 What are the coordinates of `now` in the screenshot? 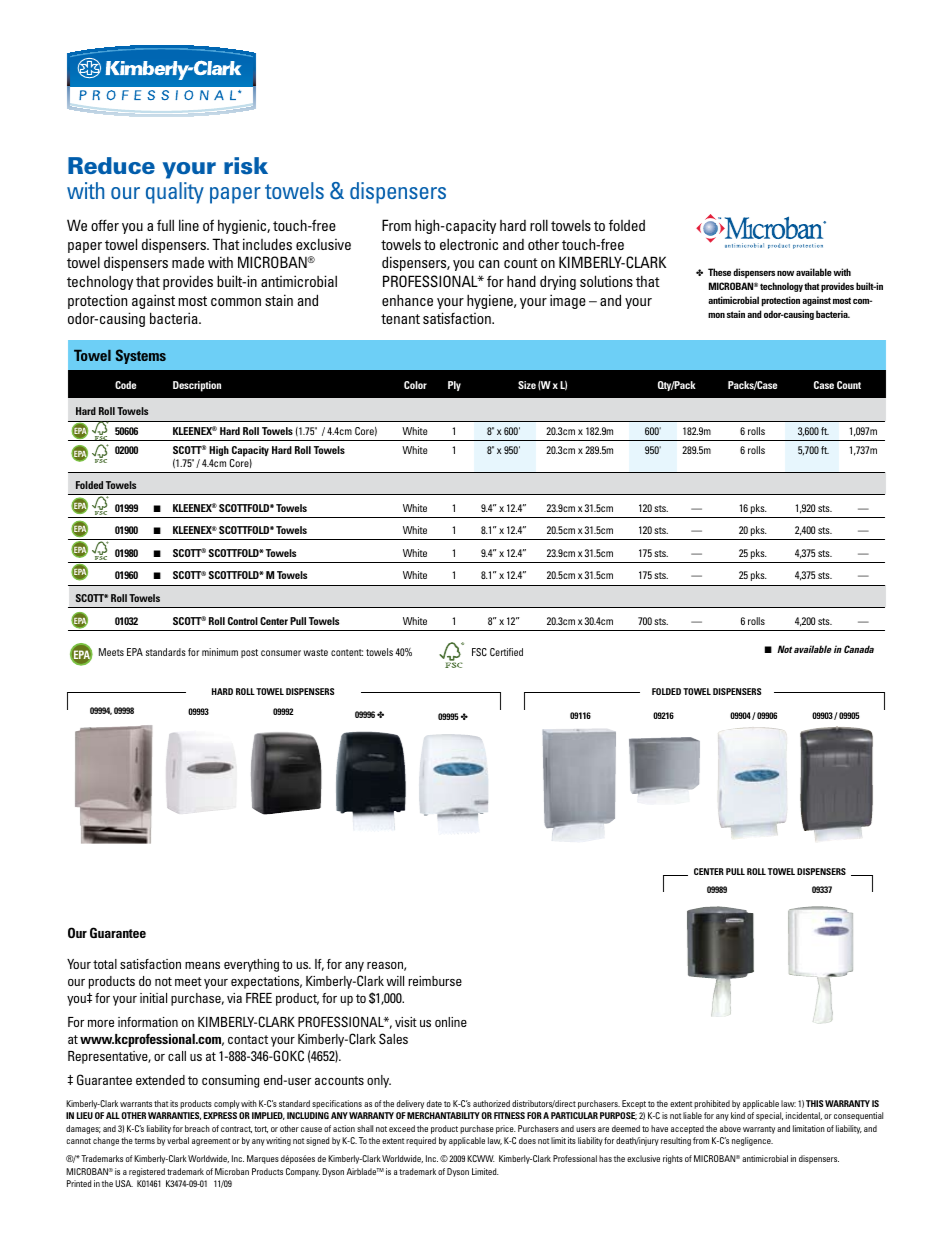 It's located at (785, 273).
